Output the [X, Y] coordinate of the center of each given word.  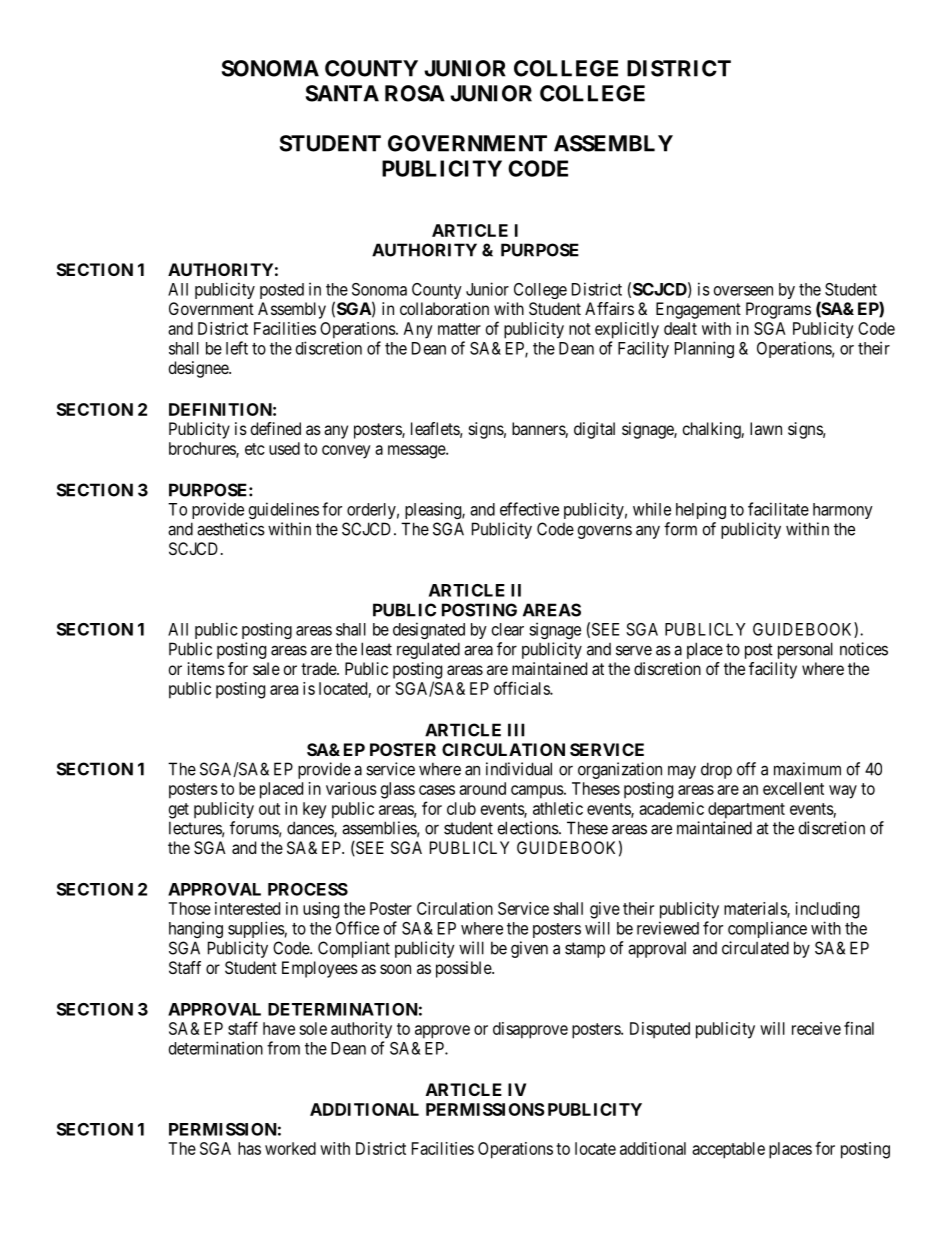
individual [519, 769]
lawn [766, 428]
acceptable [728, 1150]
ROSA [415, 93]
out [269, 809]
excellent [793, 788]
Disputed [660, 1030]
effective [529, 509]
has [249, 1148]
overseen [743, 291]
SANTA [342, 93]
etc [255, 449]
